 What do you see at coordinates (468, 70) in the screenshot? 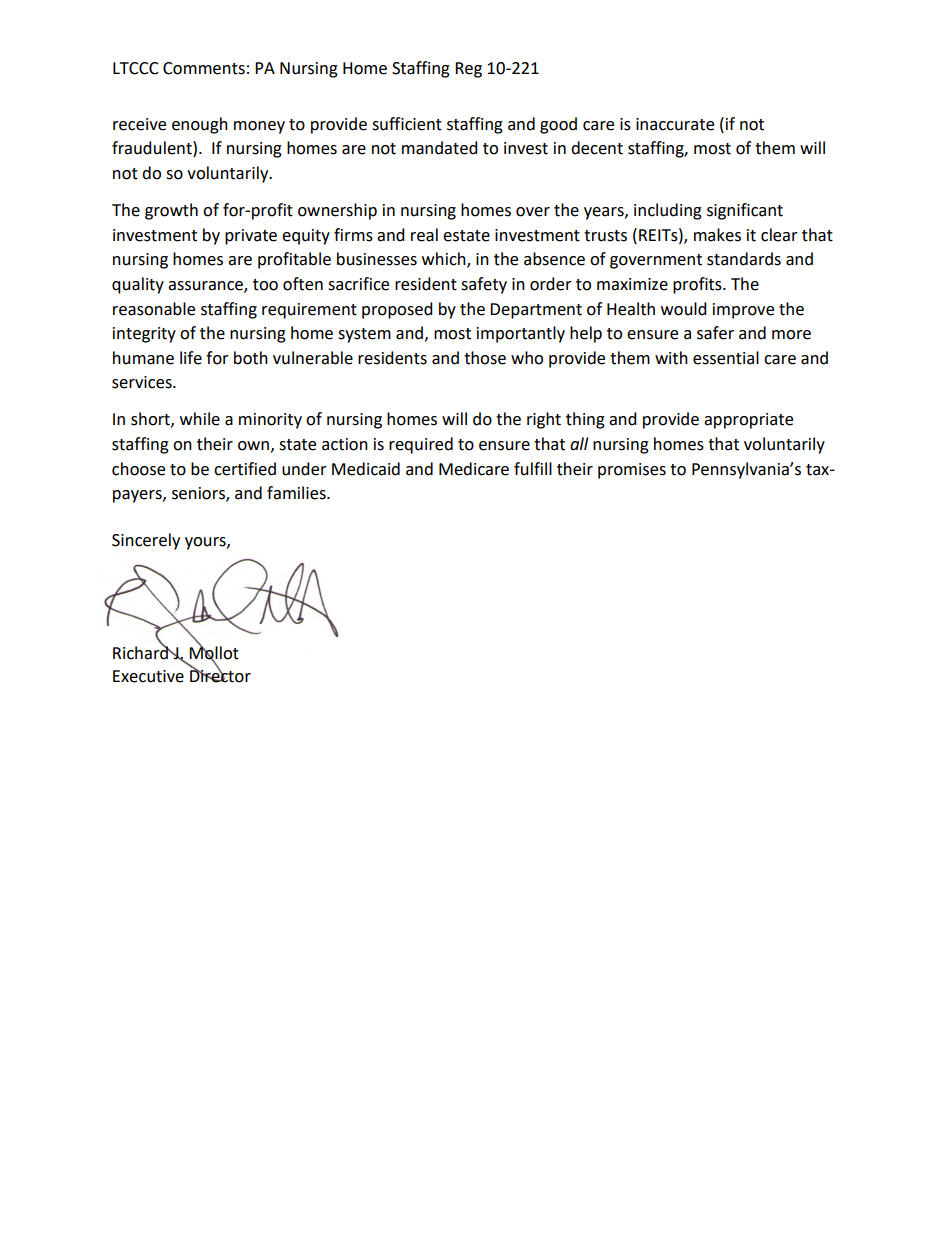
I see `Reg` at bounding box center [468, 70].
